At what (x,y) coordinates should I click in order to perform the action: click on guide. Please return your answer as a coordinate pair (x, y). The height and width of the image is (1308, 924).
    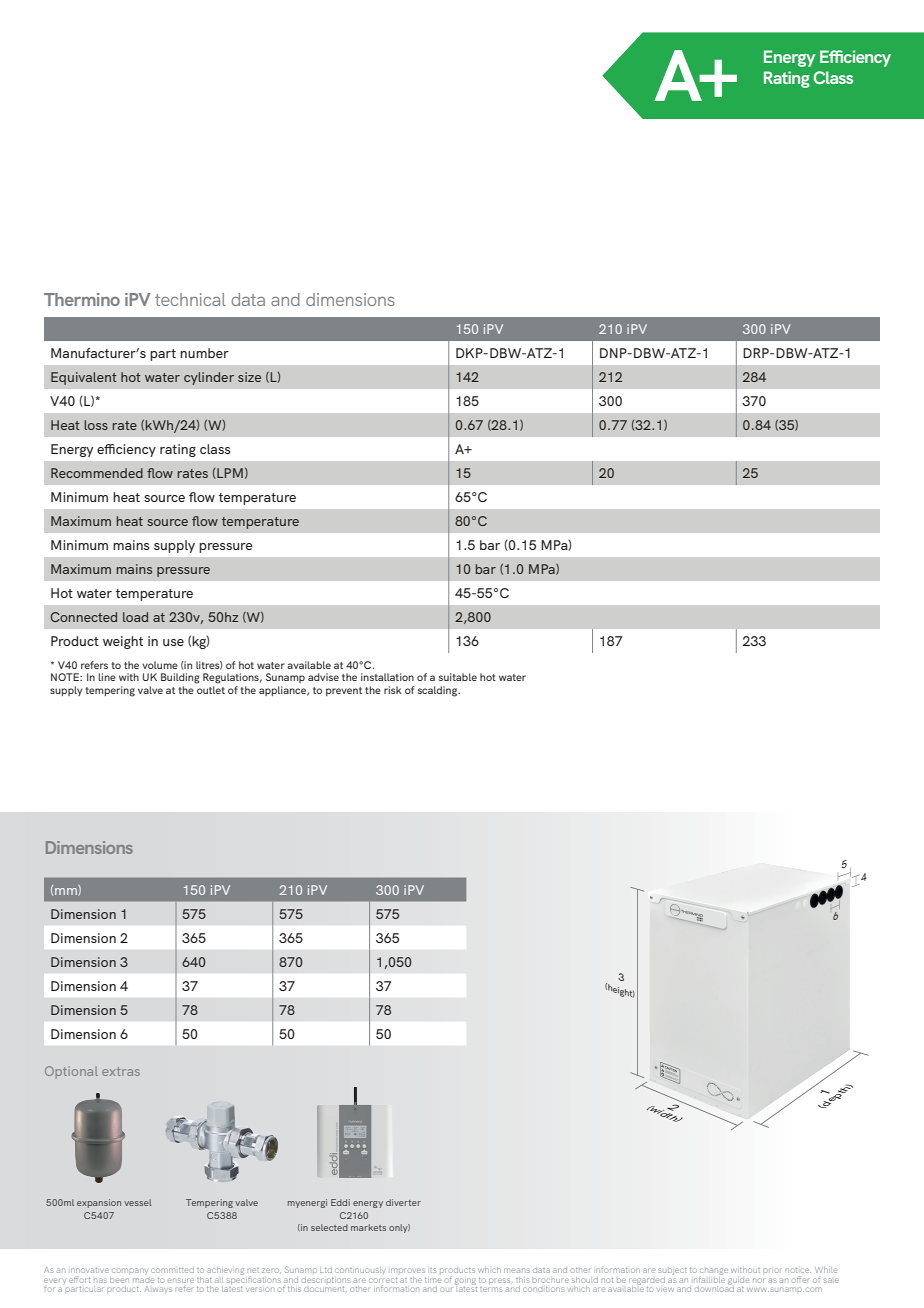
    Looking at the image, I should click on (739, 1281).
